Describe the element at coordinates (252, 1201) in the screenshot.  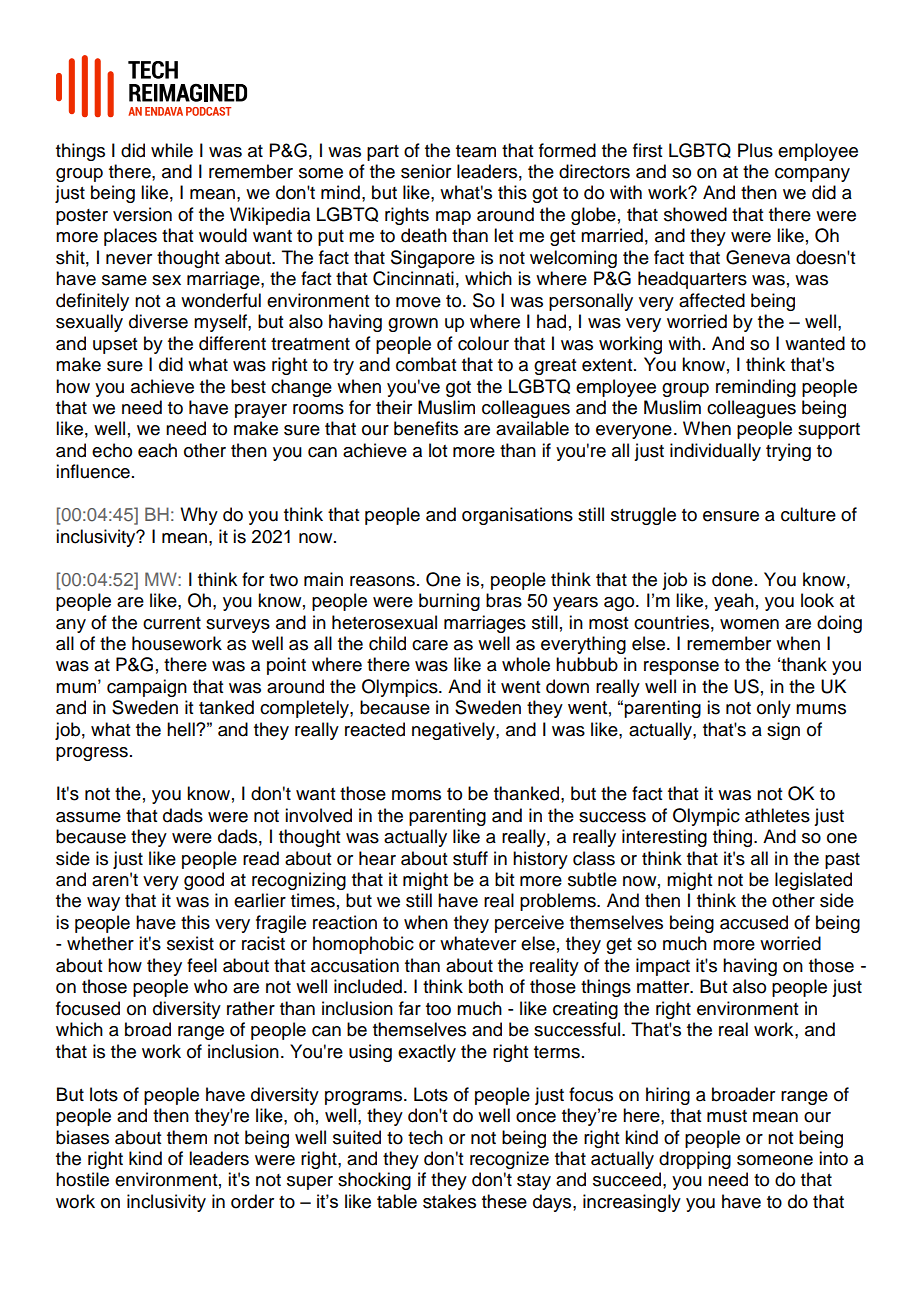
I see `order` at that location.
